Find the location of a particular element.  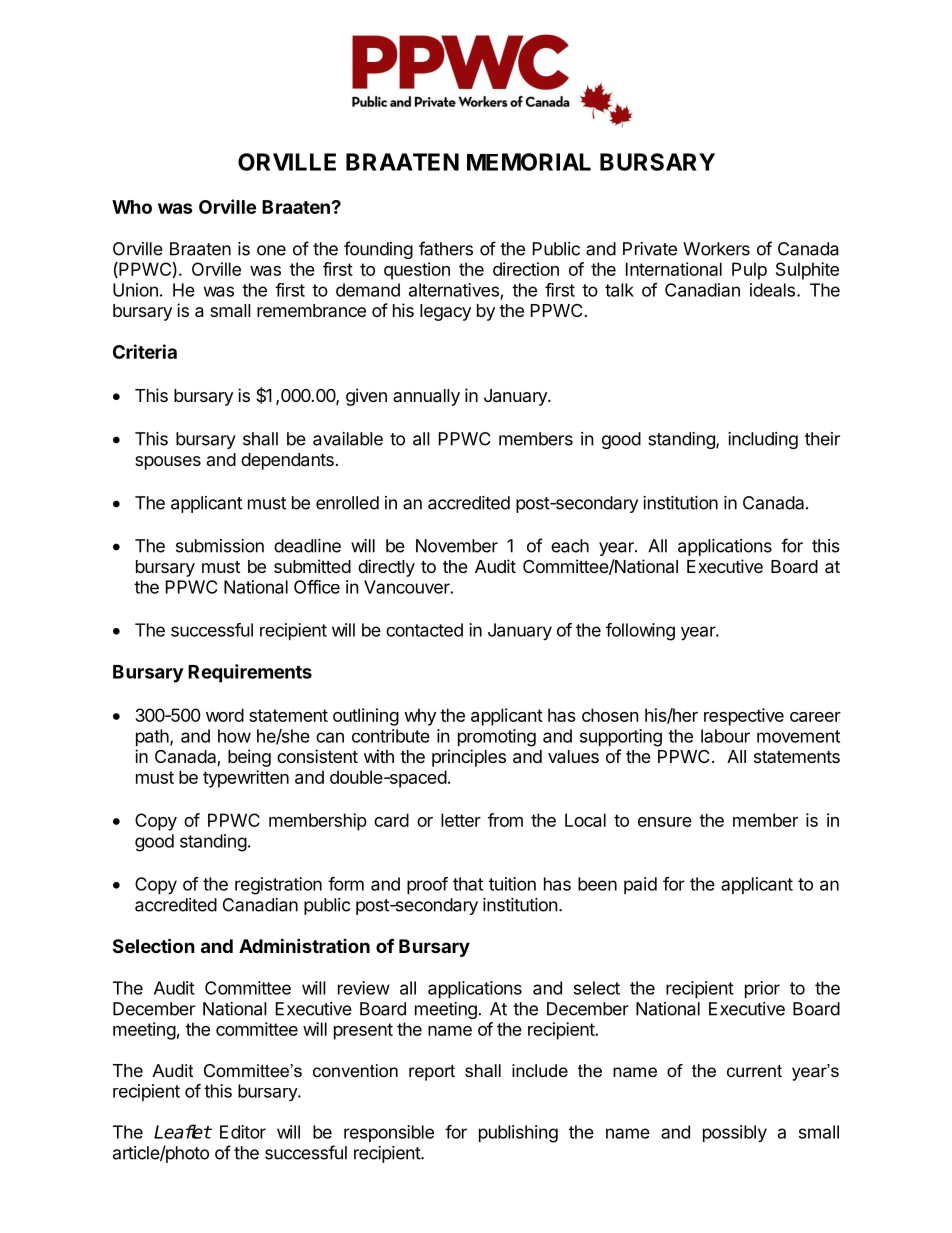

Workers is located at coordinates (716, 249).
